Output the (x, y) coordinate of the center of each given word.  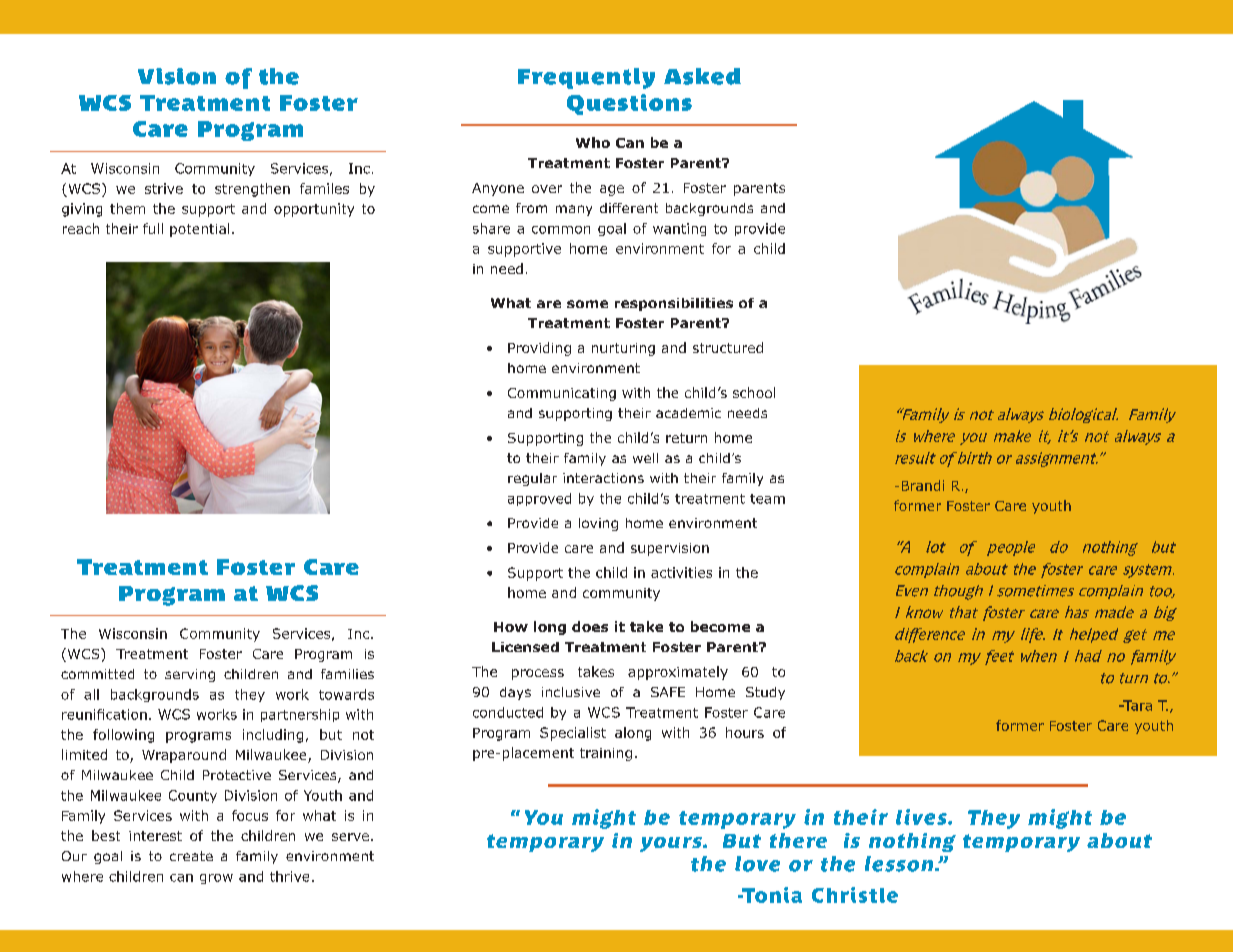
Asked (702, 76)
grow (216, 879)
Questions (629, 104)
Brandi (923, 485)
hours (745, 732)
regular (532, 479)
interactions (603, 478)
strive (164, 188)
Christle (855, 895)
